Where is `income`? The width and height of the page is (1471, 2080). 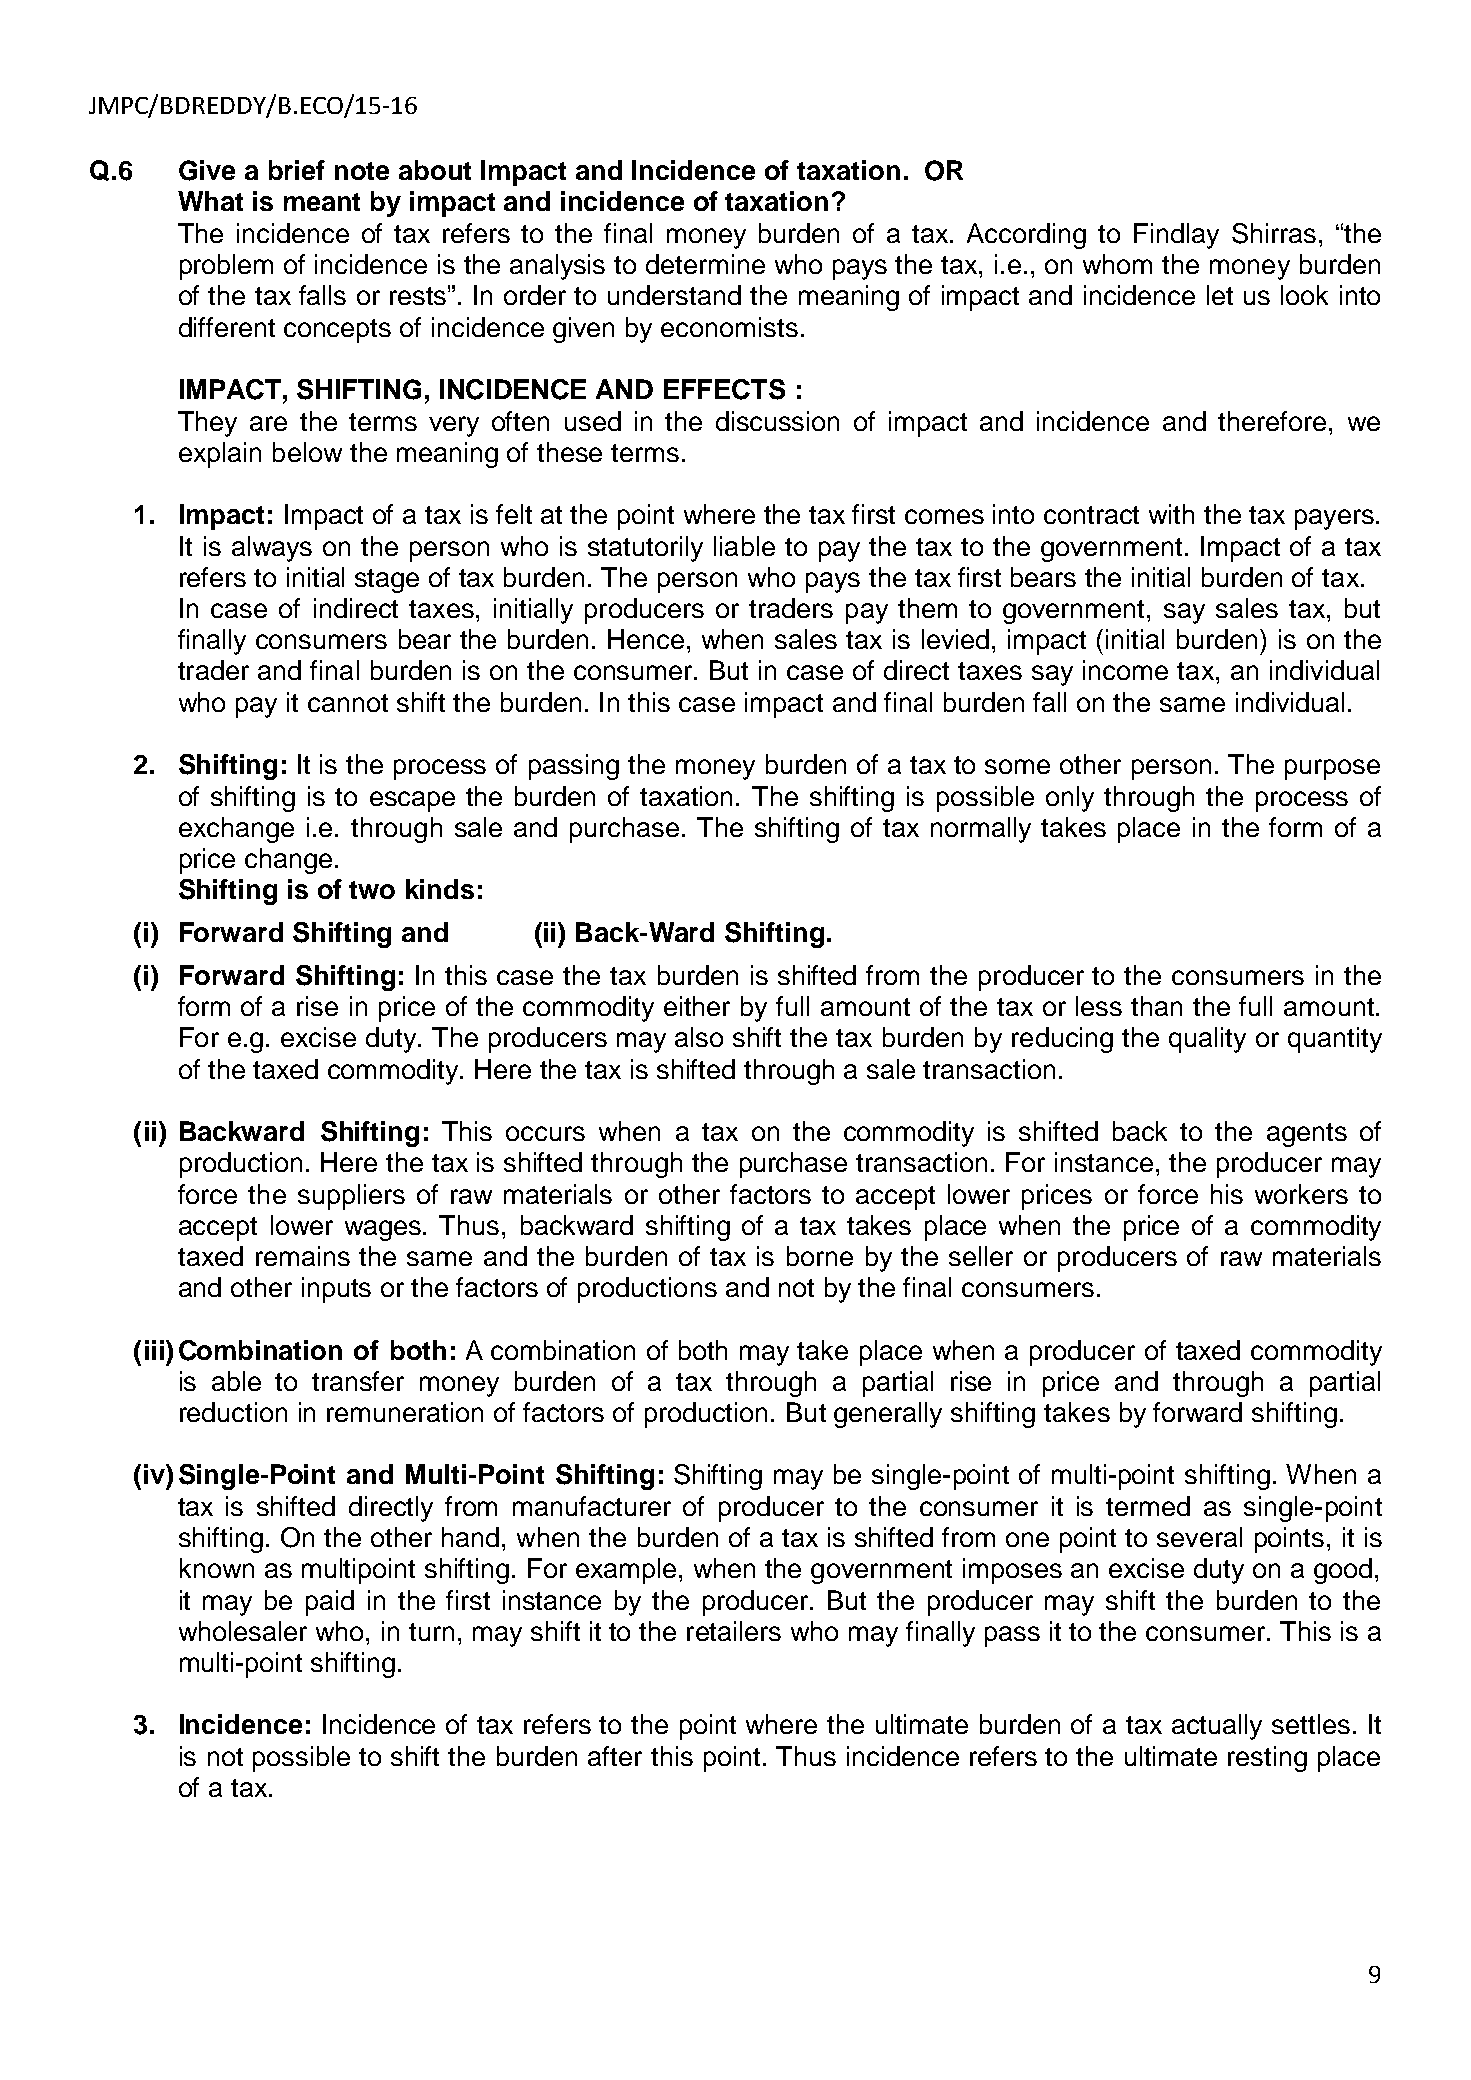 income is located at coordinates (1125, 670).
